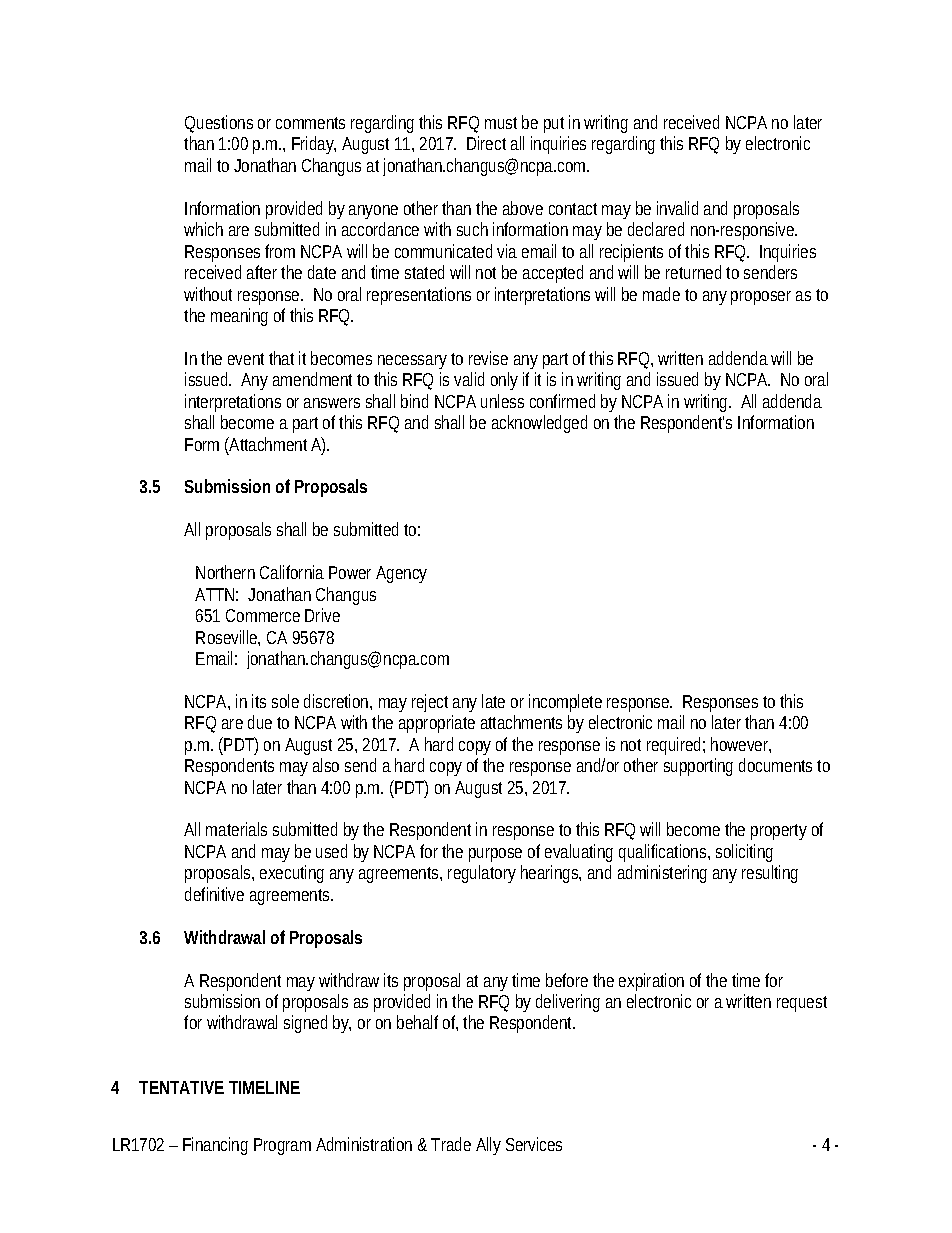 This screenshot has height=1233, width=952. I want to click on reject, so click(430, 703).
